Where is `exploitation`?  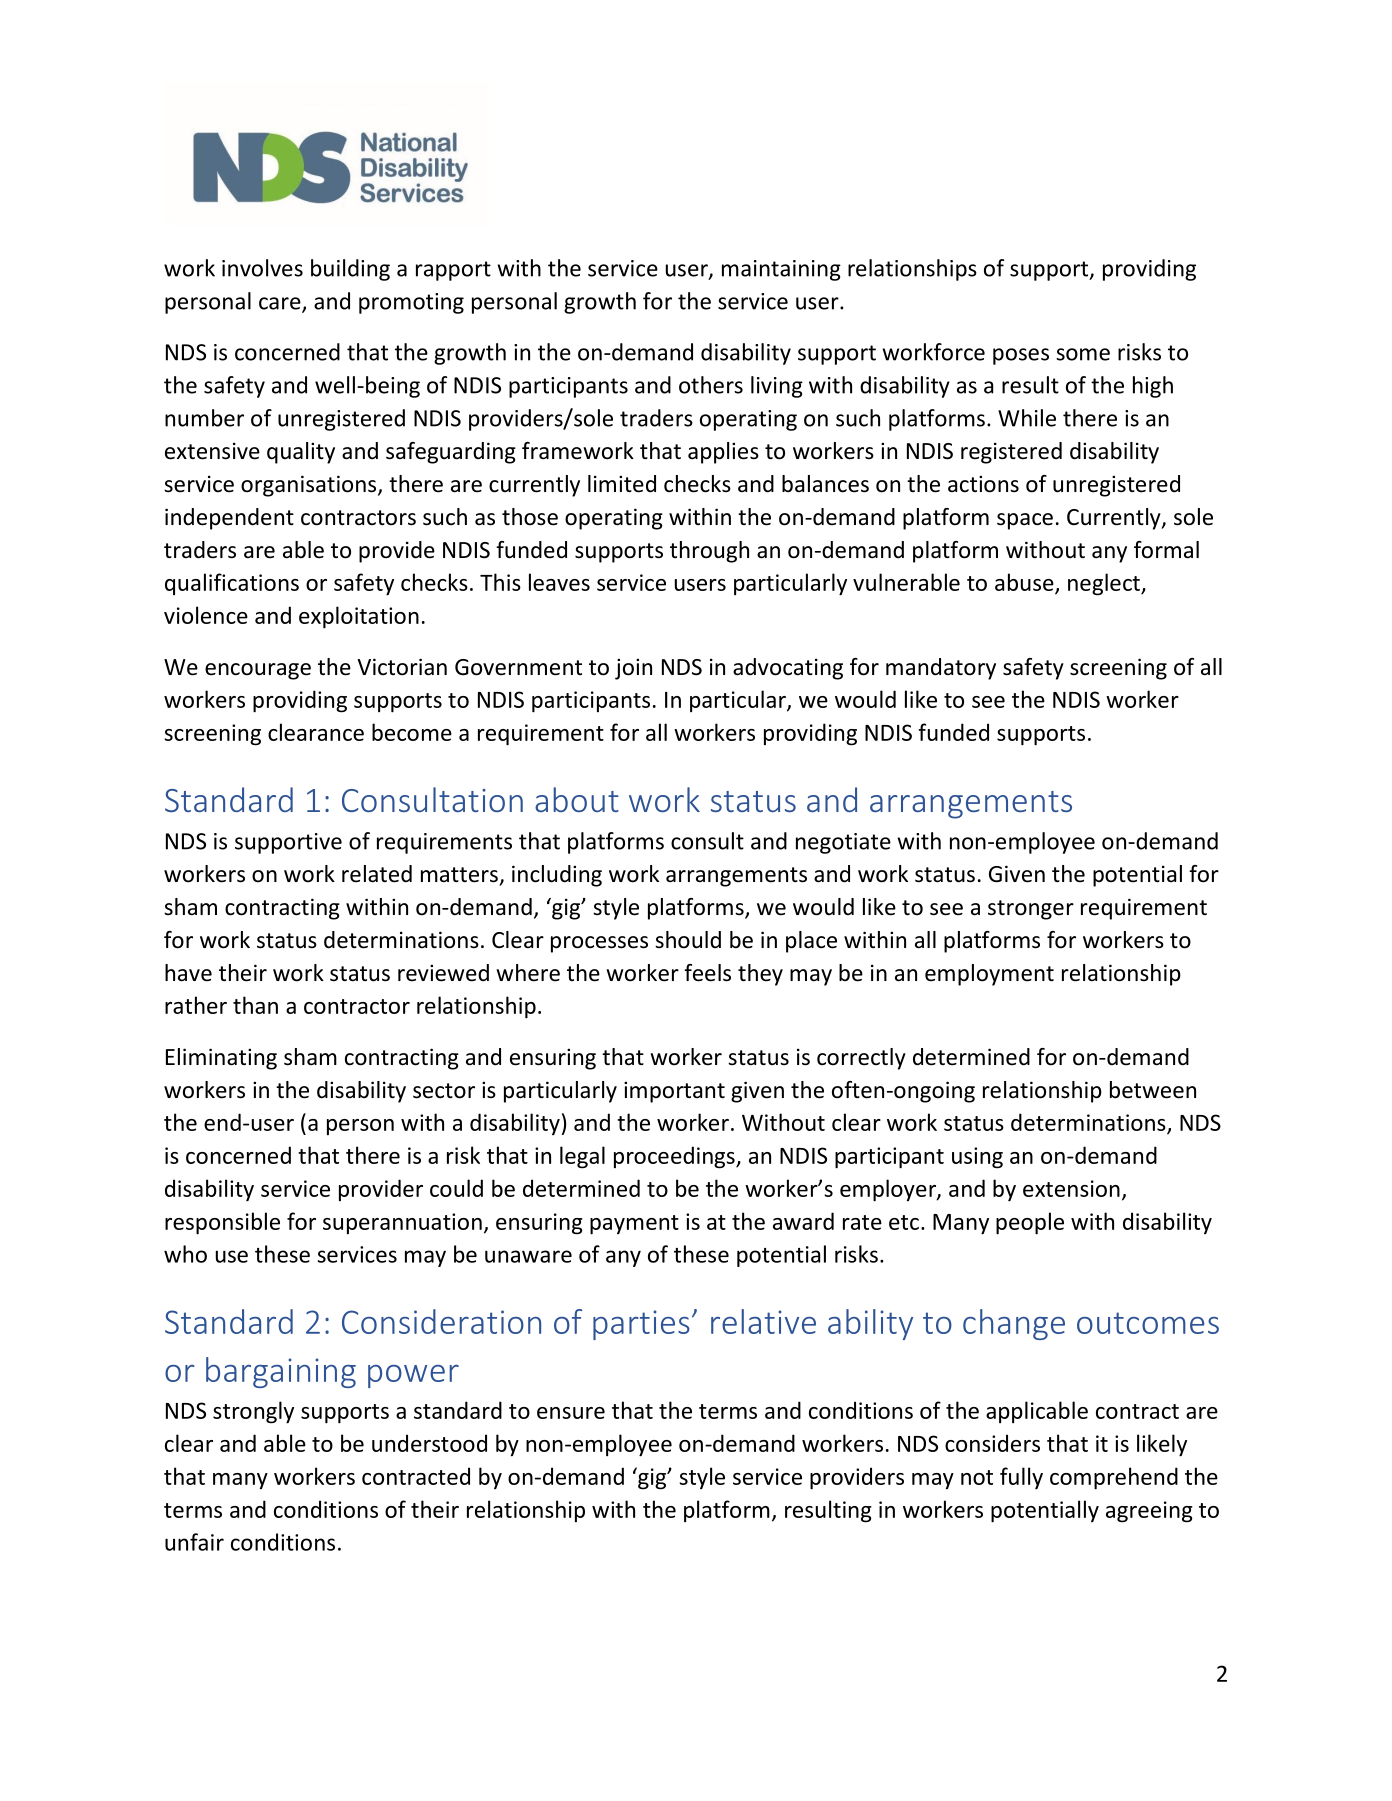
exploitation is located at coordinates (359, 617).
